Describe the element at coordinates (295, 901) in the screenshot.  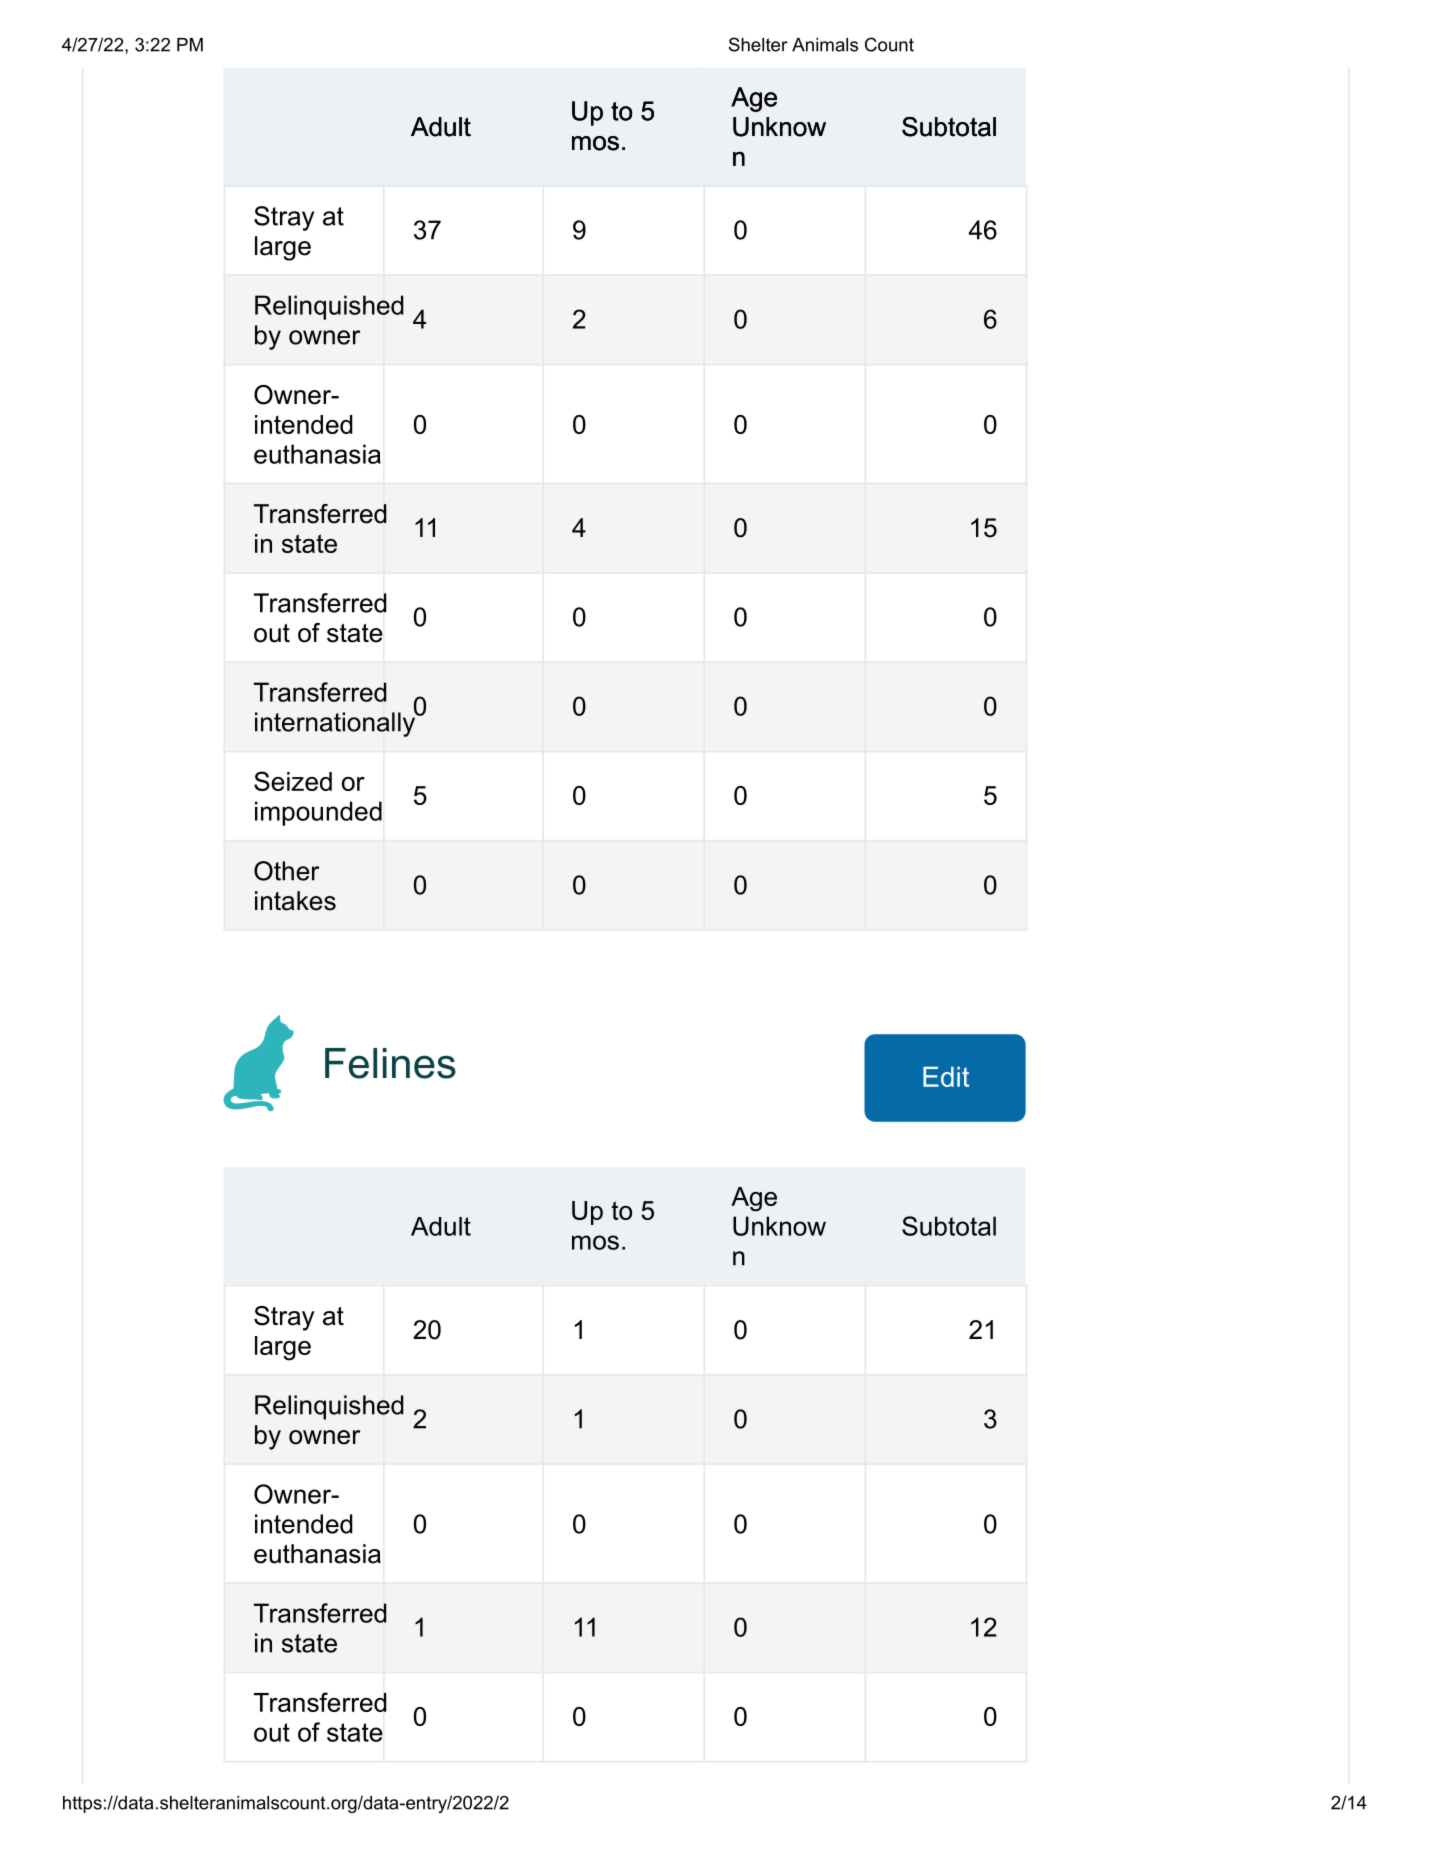
I see `intakes` at that location.
